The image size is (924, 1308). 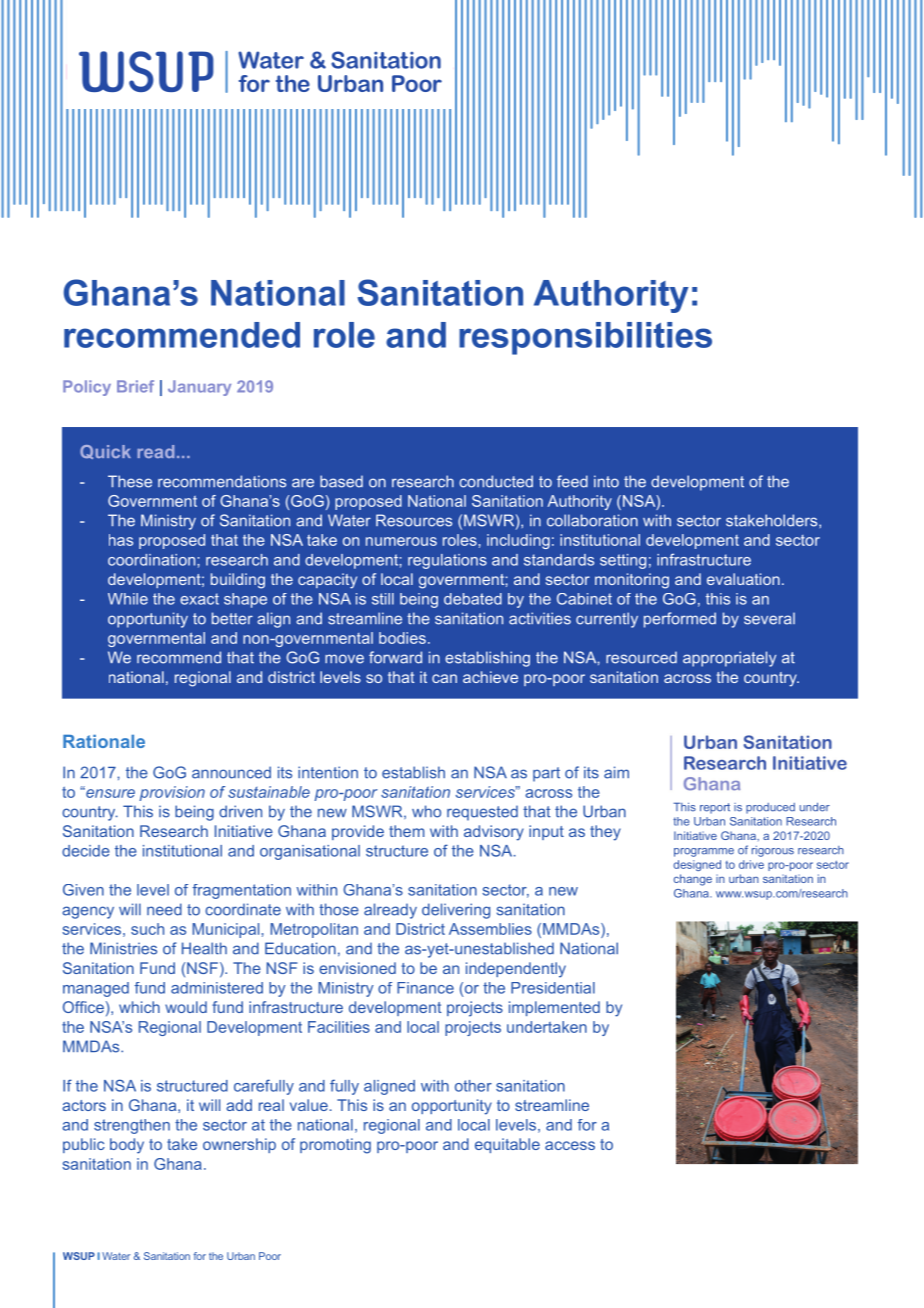 What do you see at coordinates (406, 831) in the screenshot?
I see `them` at bounding box center [406, 831].
